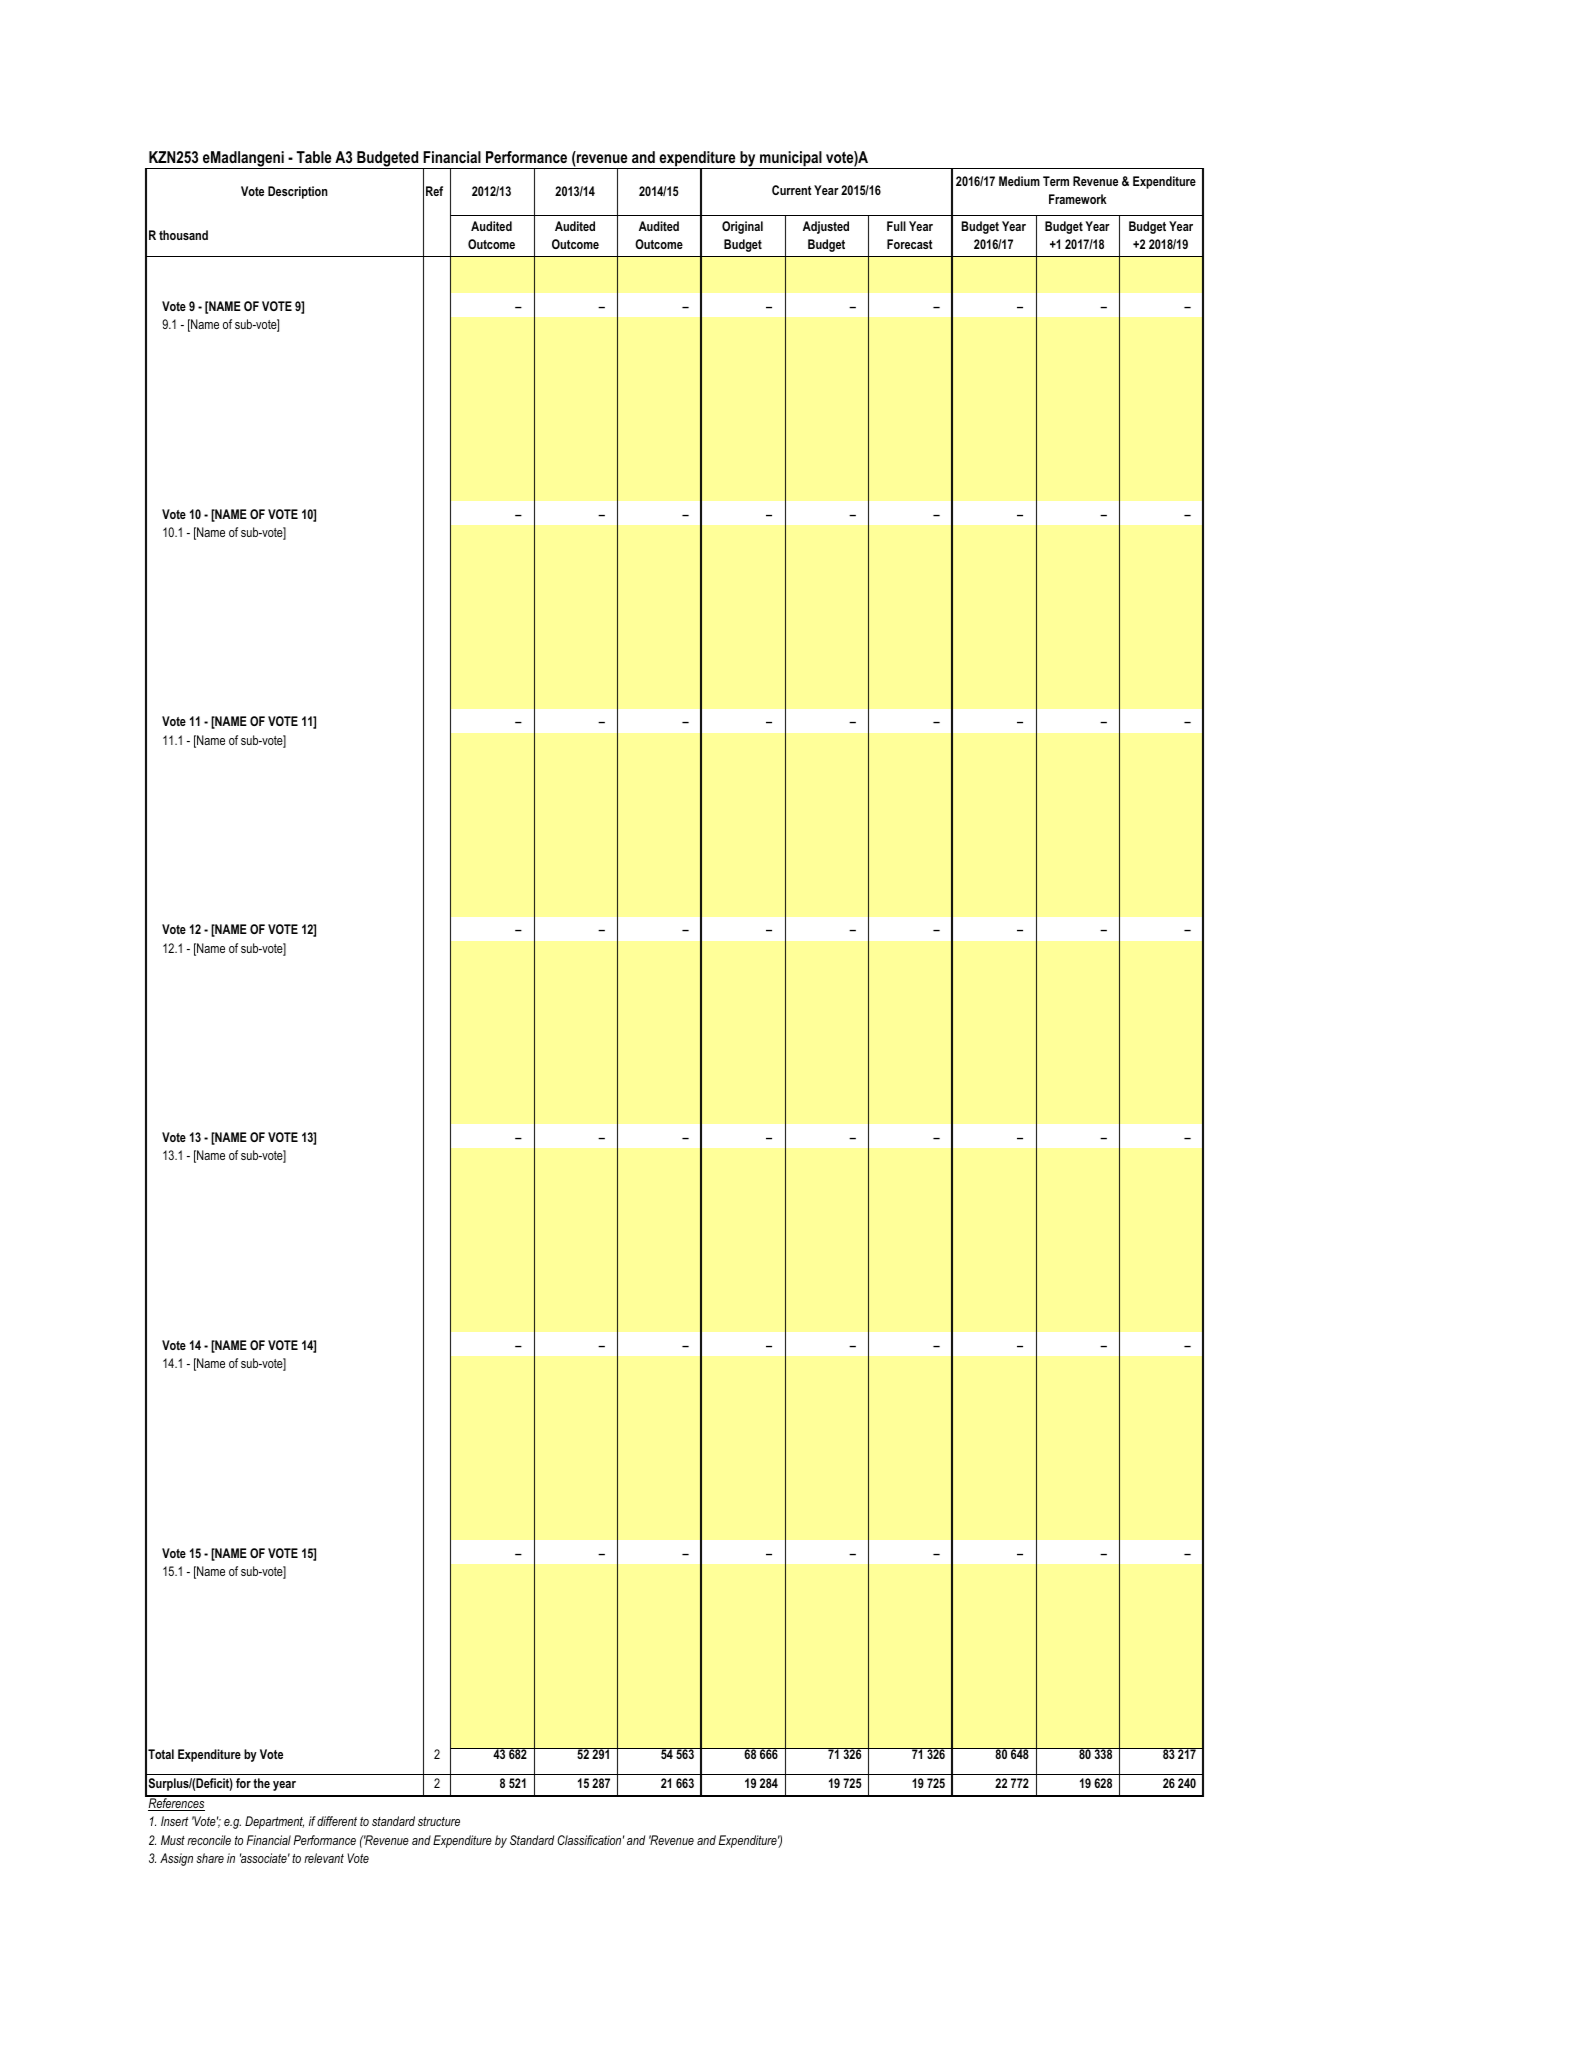  Describe the element at coordinates (209, 1840) in the image. I see `reconcile` at that location.
